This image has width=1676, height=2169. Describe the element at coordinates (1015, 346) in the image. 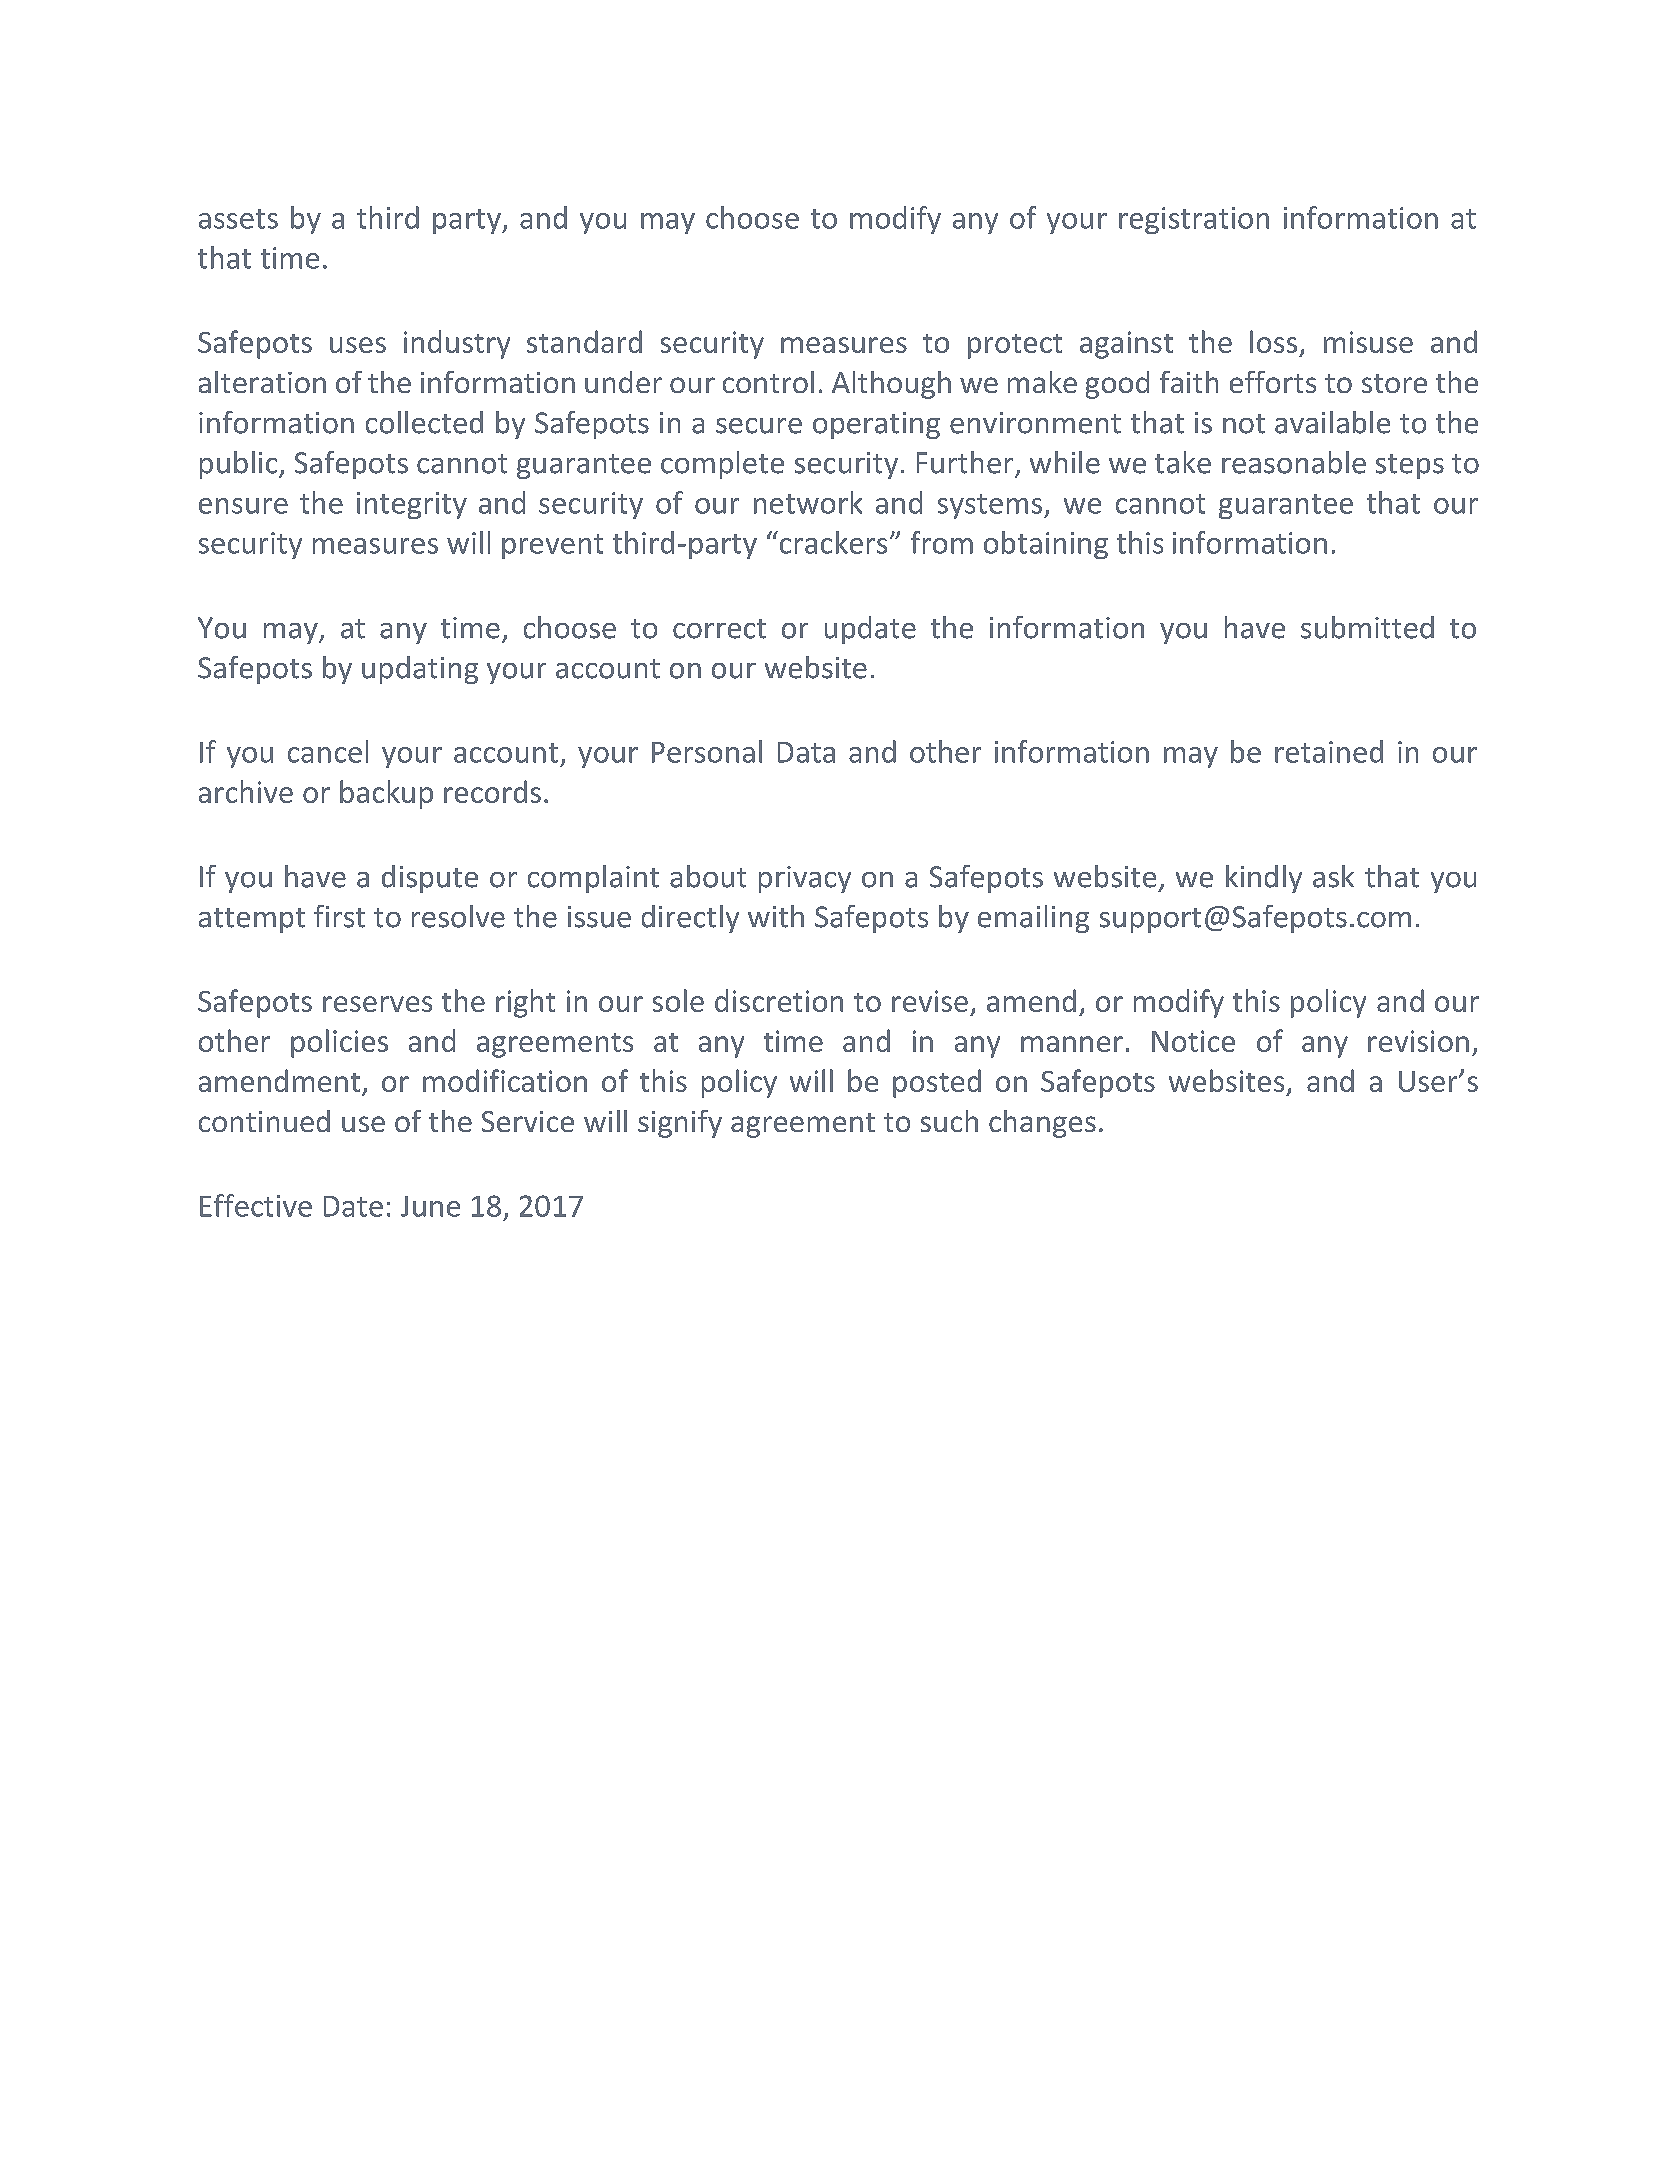

I see `protect` at that location.
